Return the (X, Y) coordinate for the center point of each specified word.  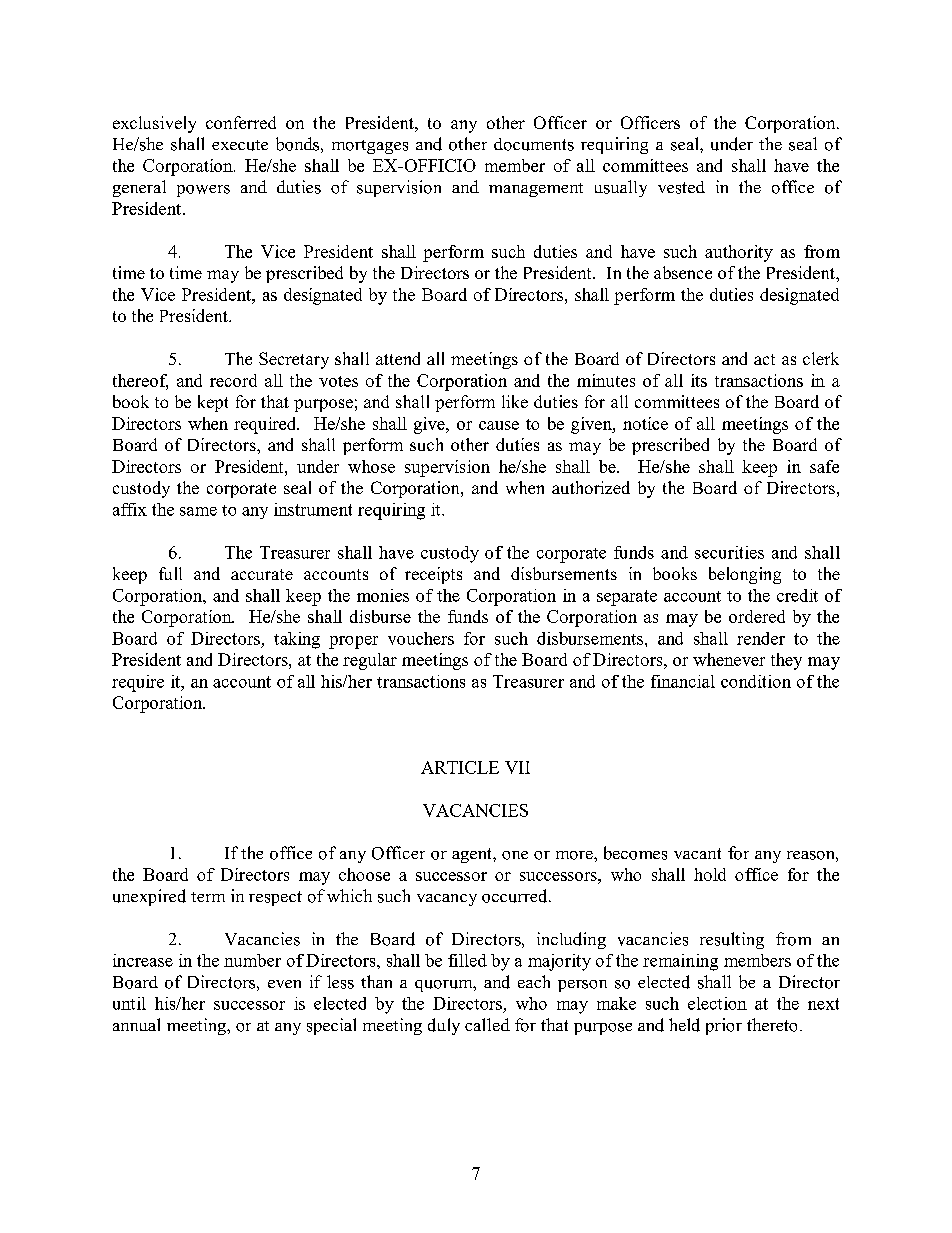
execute (240, 145)
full (170, 573)
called (487, 1024)
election (717, 1003)
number (252, 960)
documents (534, 144)
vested (681, 187)
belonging (745, 575)
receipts (433, 575)
